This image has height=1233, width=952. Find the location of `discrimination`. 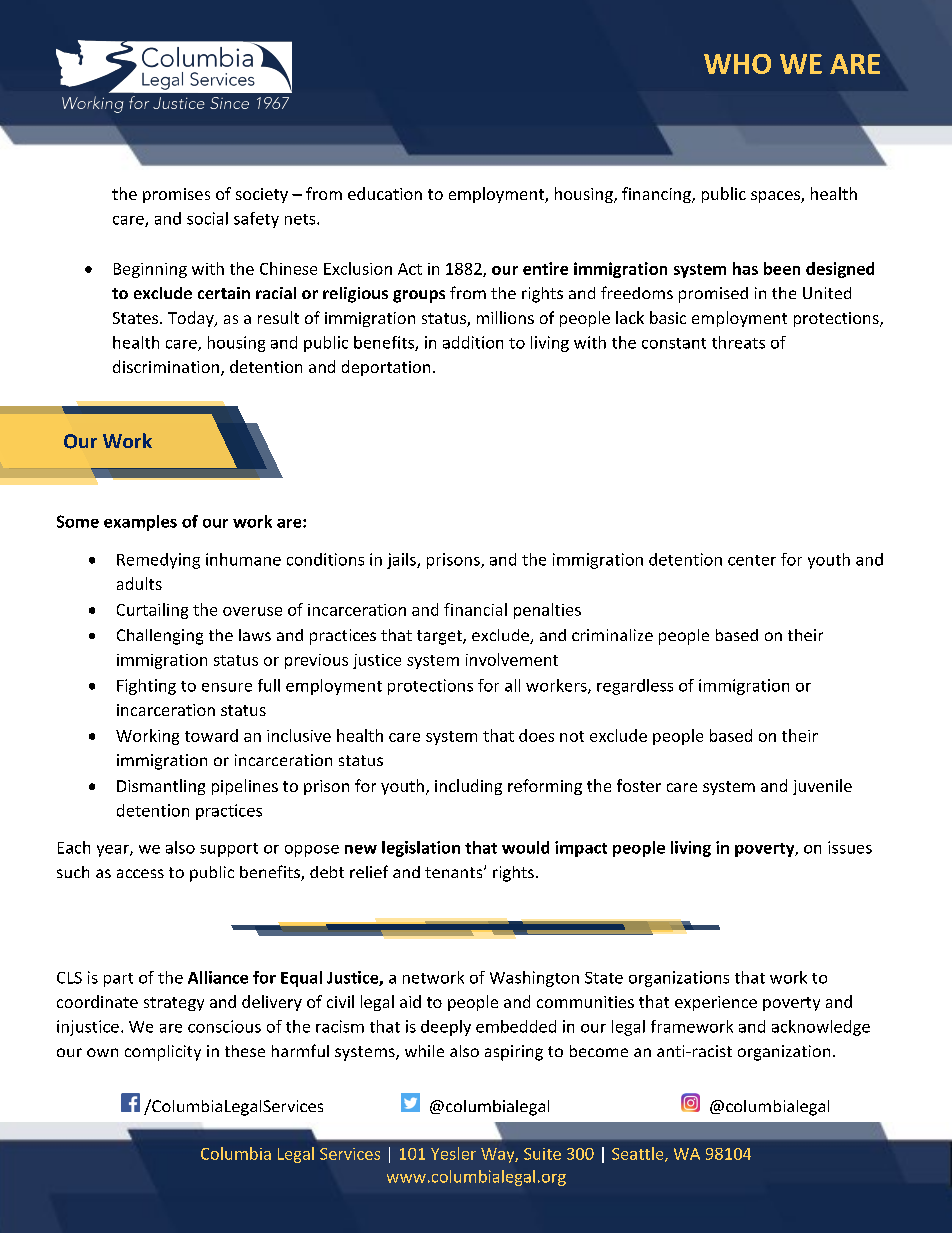

discrimination is located at coordinates (166, 366).
